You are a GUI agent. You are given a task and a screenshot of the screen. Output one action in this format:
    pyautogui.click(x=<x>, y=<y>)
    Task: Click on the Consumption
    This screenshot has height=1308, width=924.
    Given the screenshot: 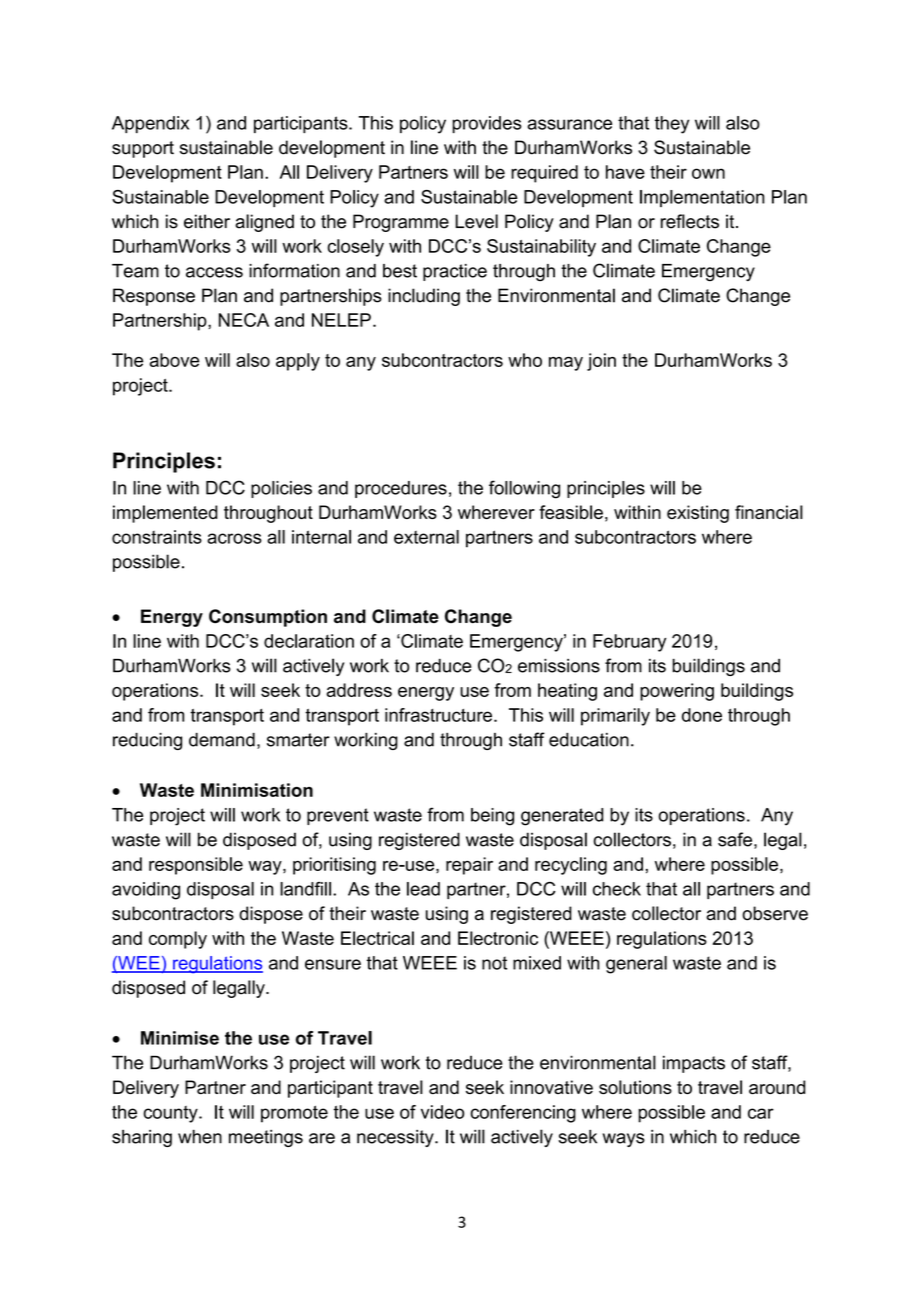 What is the action you would take?
    pyautogui.click(x=268, y=618)
